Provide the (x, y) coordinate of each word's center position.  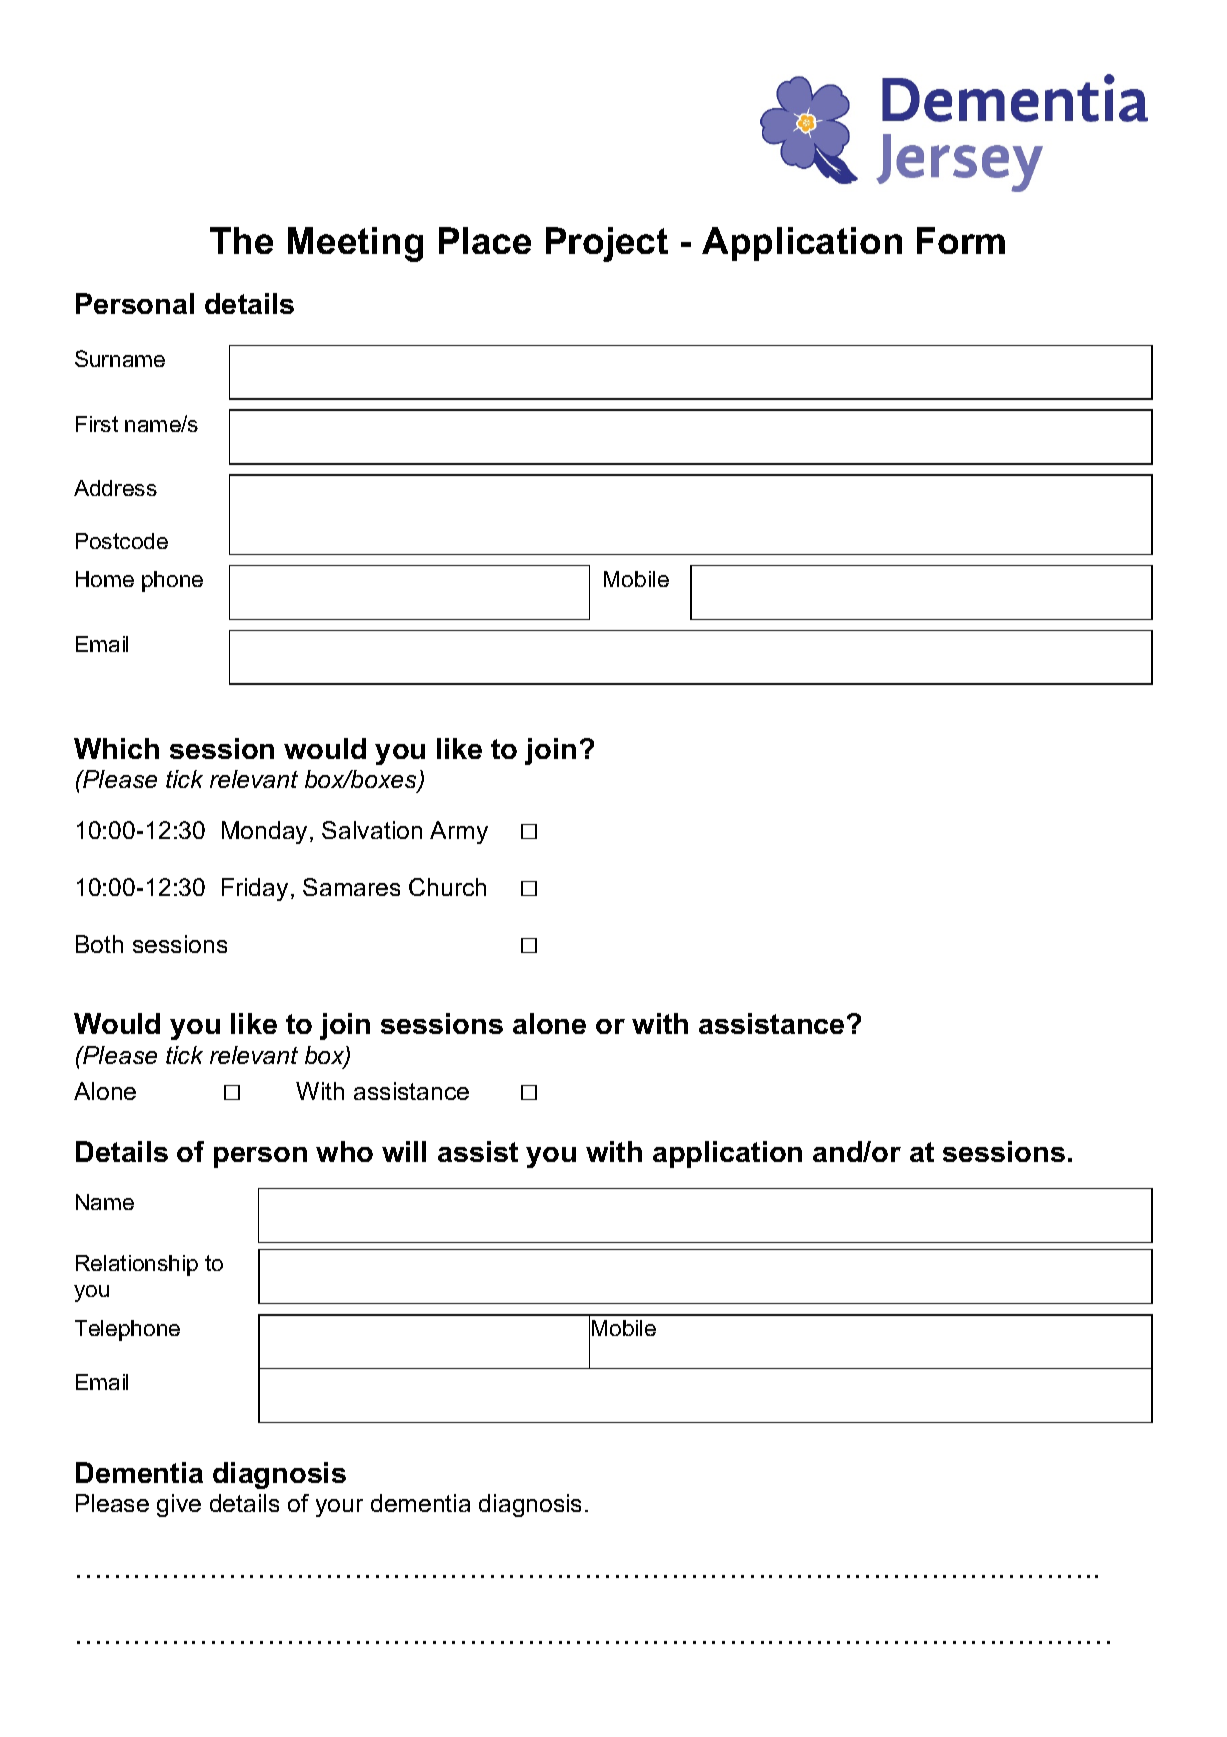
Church (447, 887)
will (404, 1151)
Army (459, 832)
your (339, 1508)
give (179, 1505)
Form (961, 240)
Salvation (372, 830)
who (344, 1151)
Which (116, 748)
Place (485, 240)
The (241, 240)
